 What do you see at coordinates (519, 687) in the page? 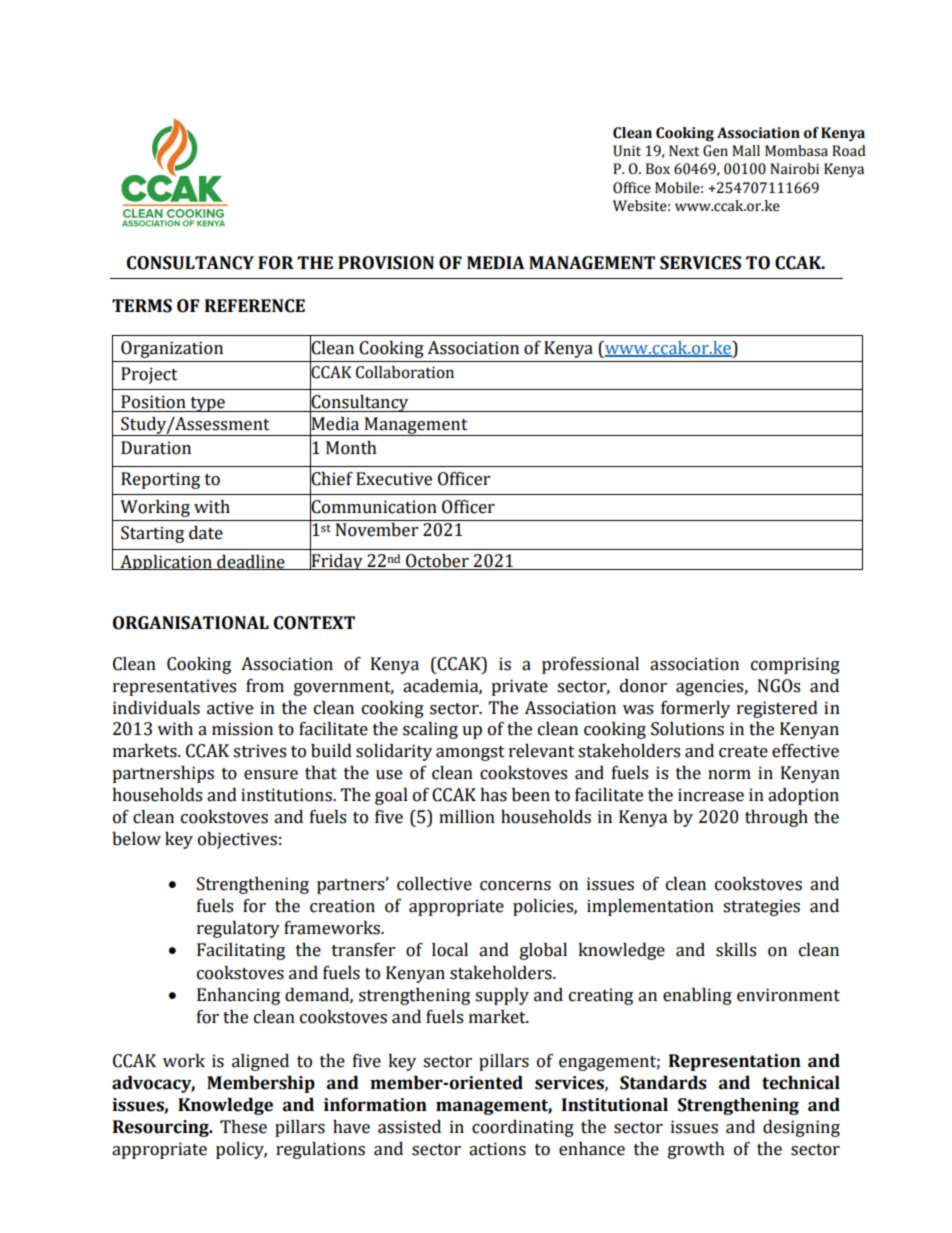
I see `private` at bounding box center [519, 687].
